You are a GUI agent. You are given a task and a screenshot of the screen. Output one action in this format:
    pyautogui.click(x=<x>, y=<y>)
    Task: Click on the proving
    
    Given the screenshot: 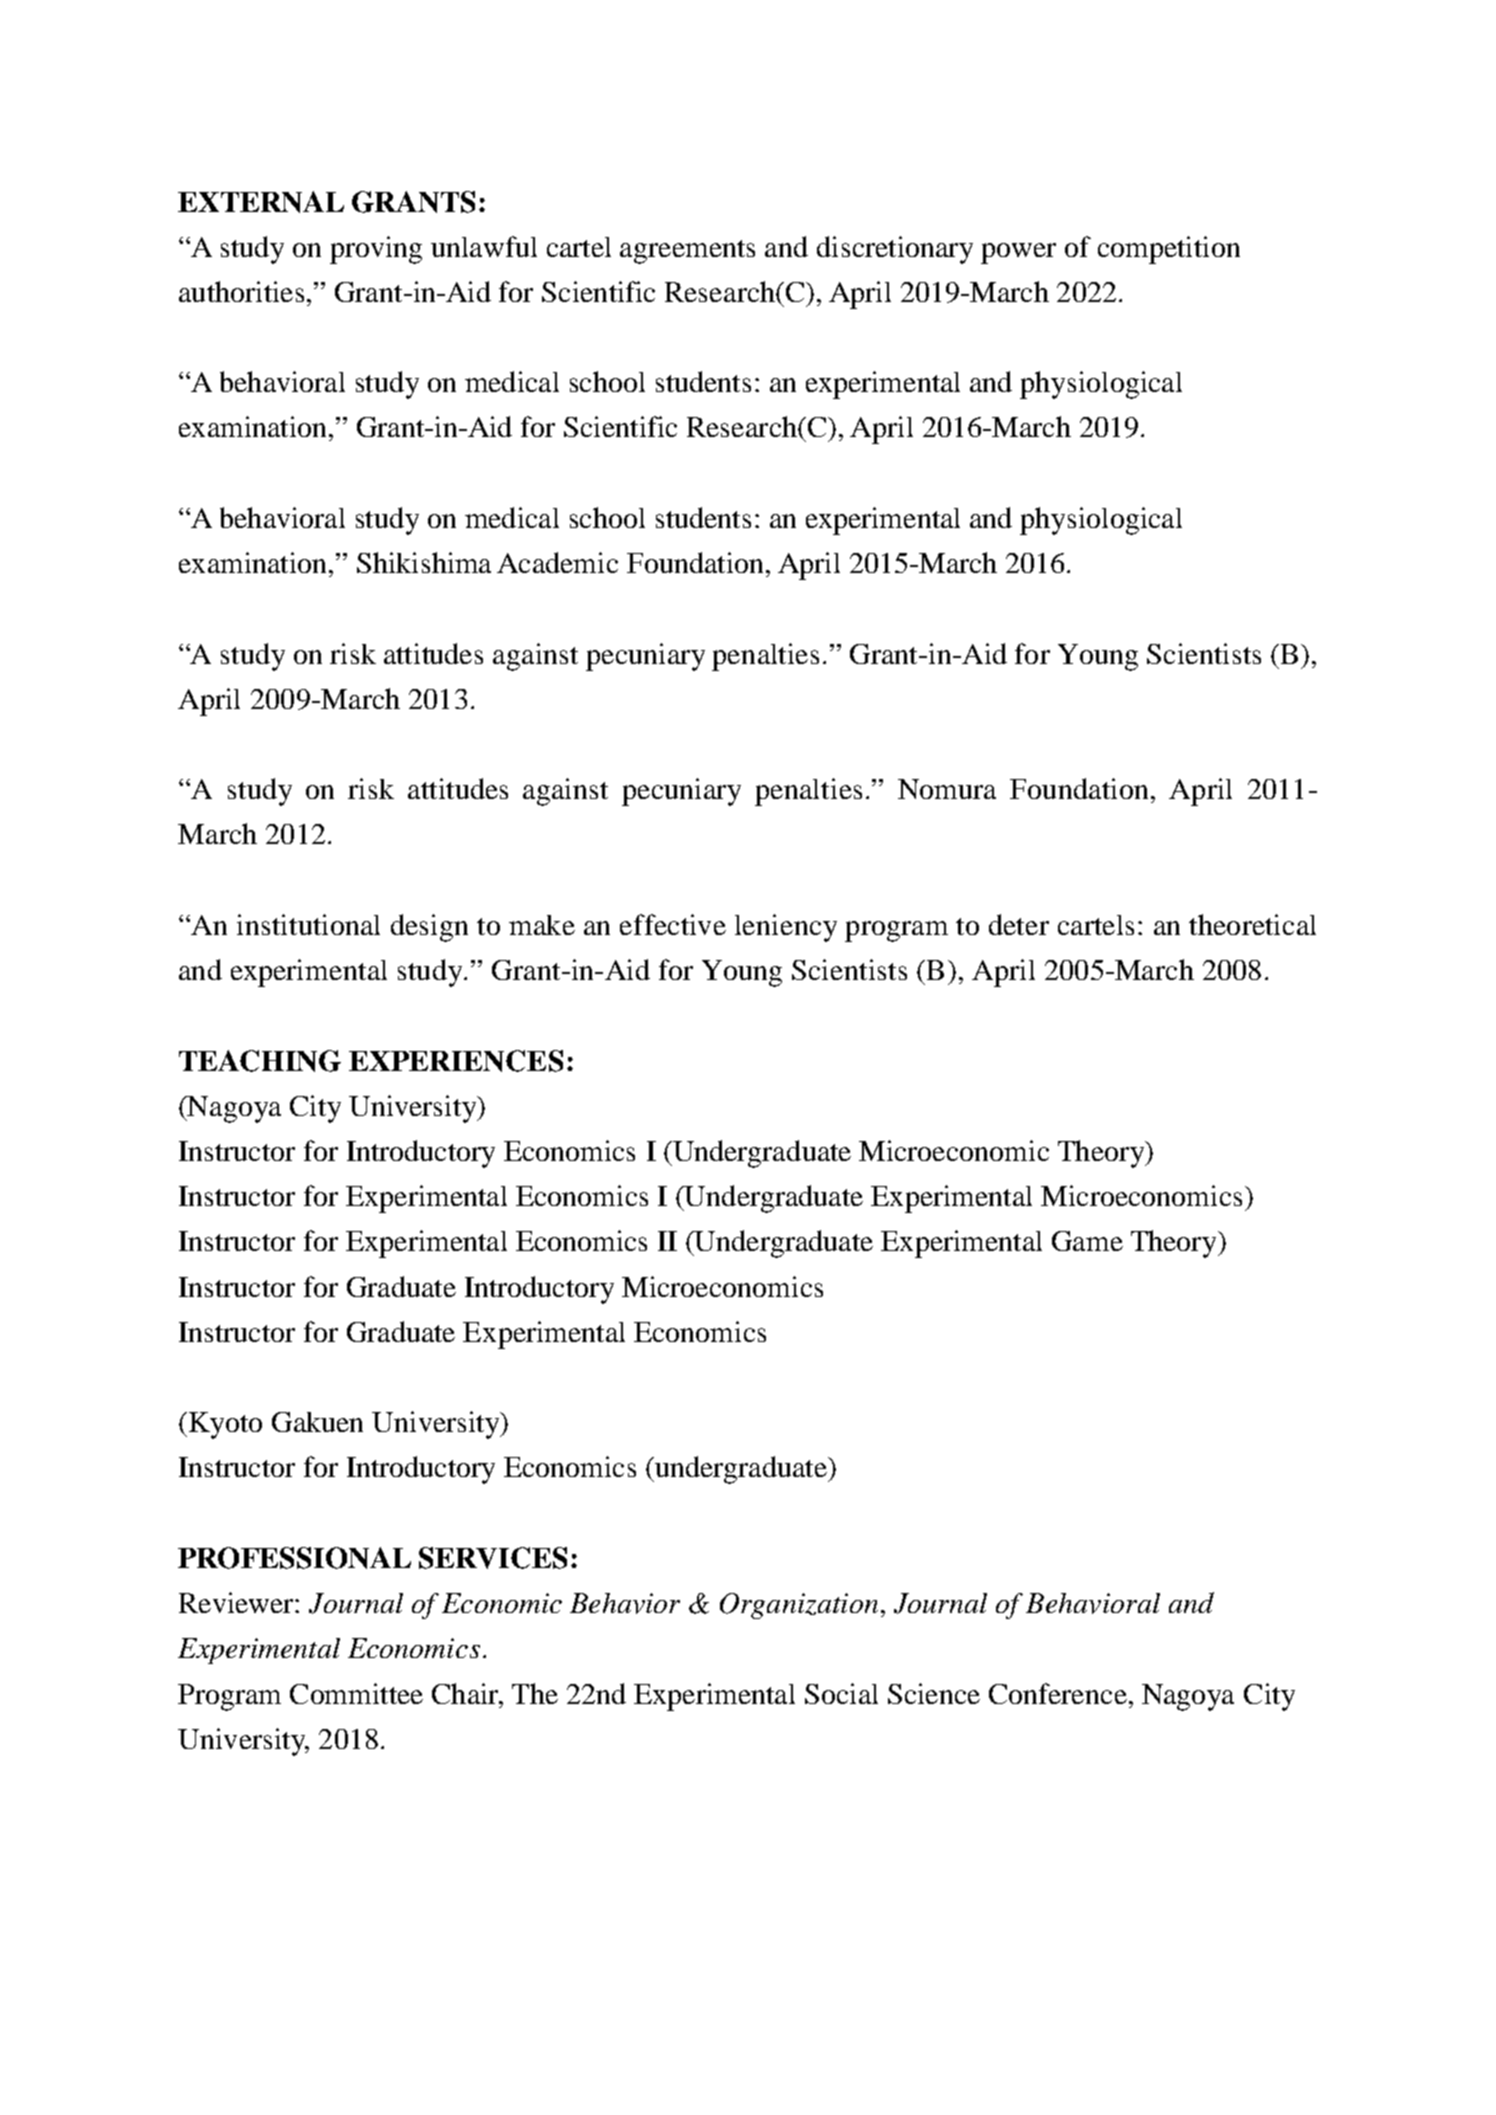 What is the action you would take?
    pyautogui.click(x=376, y=250)
